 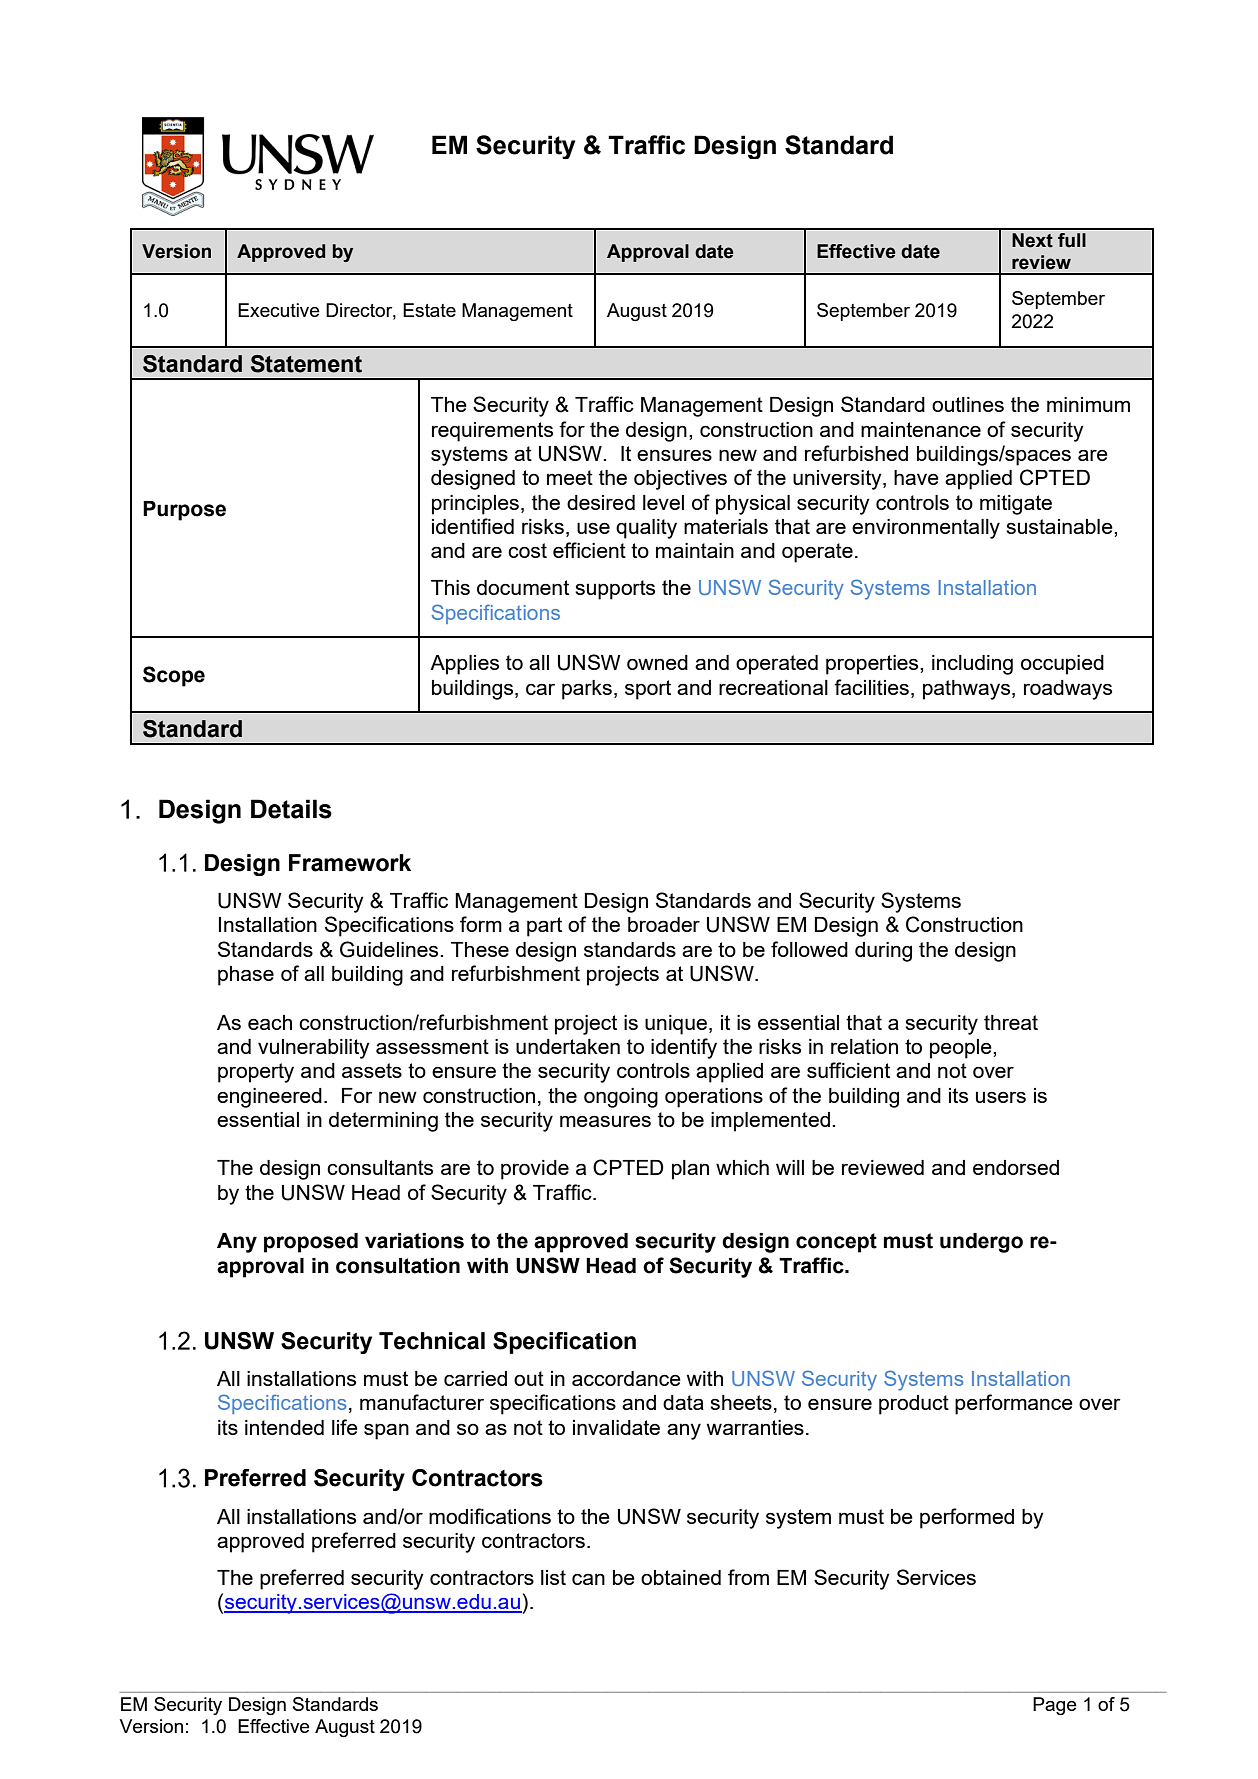 I want to click on undergo, so click(x=981, y=1243).
